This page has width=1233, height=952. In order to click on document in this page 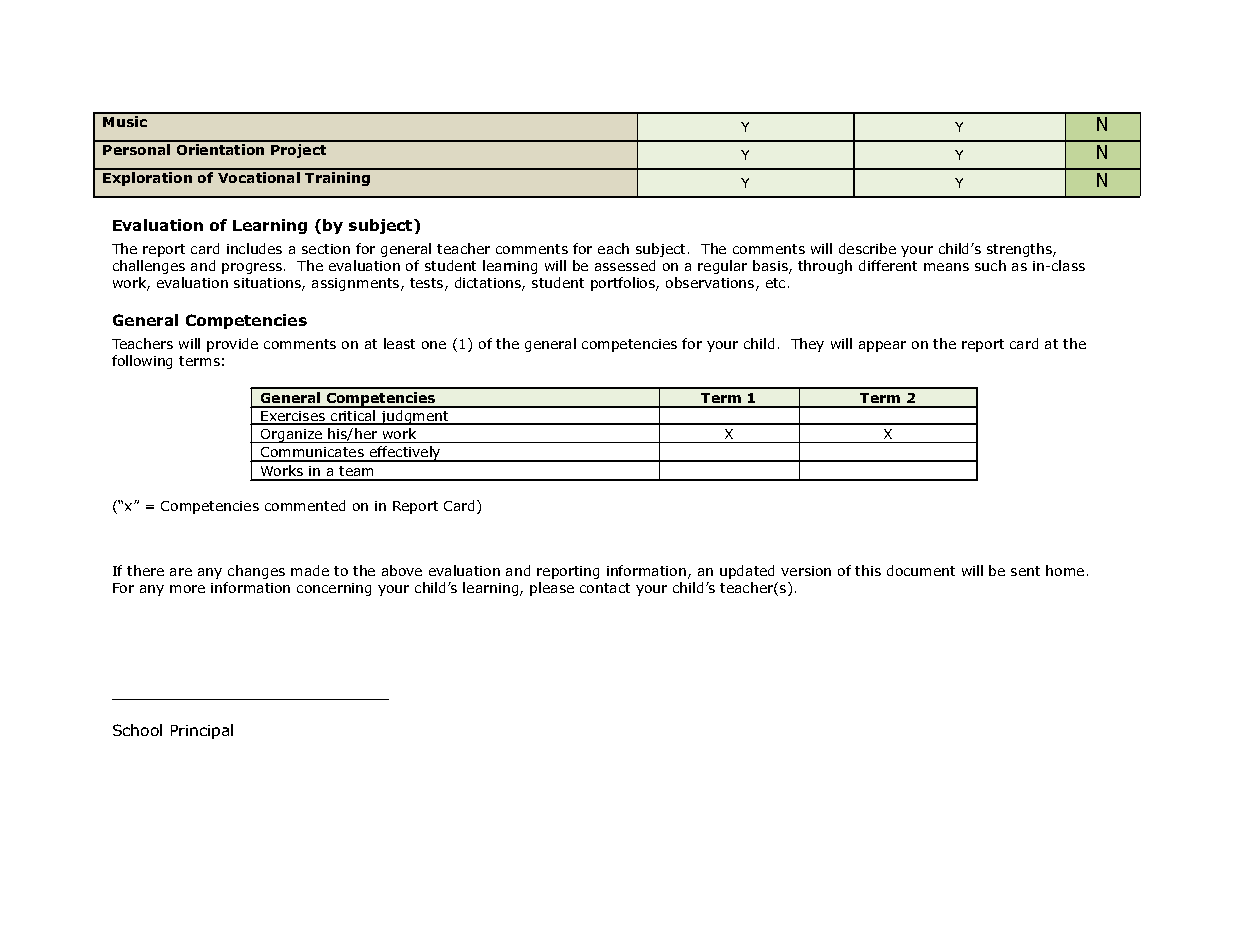, I will do `click(921, 570)`.
